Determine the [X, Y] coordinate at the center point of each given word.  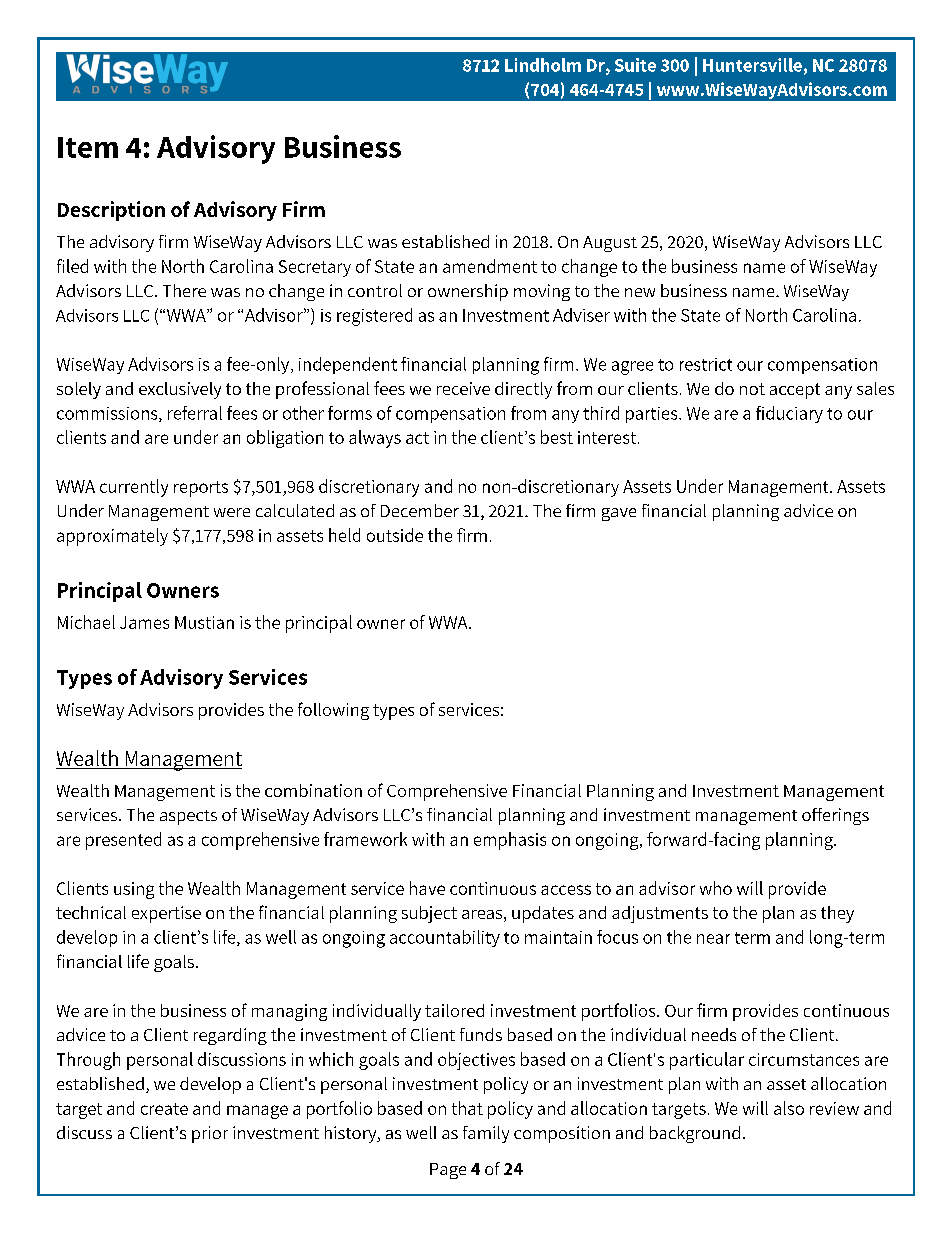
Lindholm [543, 65]
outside [395, 535]
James [144, 622]
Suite [635, 65]
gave [619, 514]
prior [210, 1134]
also [789, 1108]
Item [88, 147]
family [486, 1134]
